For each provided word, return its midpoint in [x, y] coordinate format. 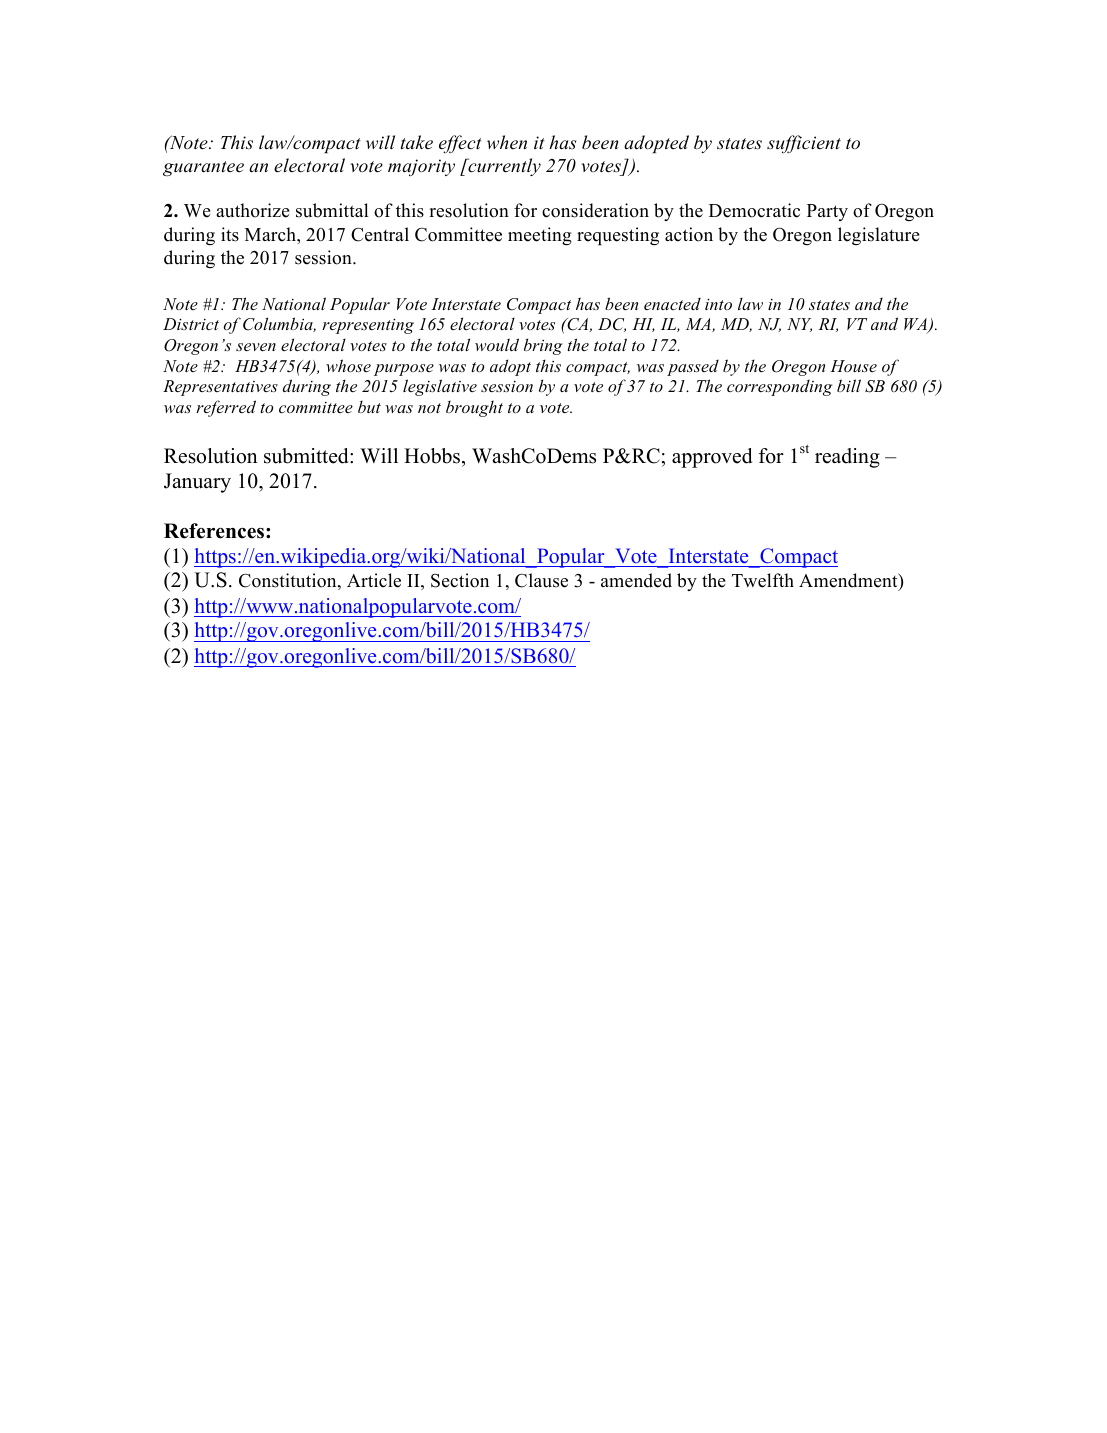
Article [374, 580]
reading [847, 458]
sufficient [804, 144]
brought [474, 408]
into [718, 304]
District [191, 324]
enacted [672, 304]
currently [503, 167]
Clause [541, 580]
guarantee [203, 168]
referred [226, 408]
